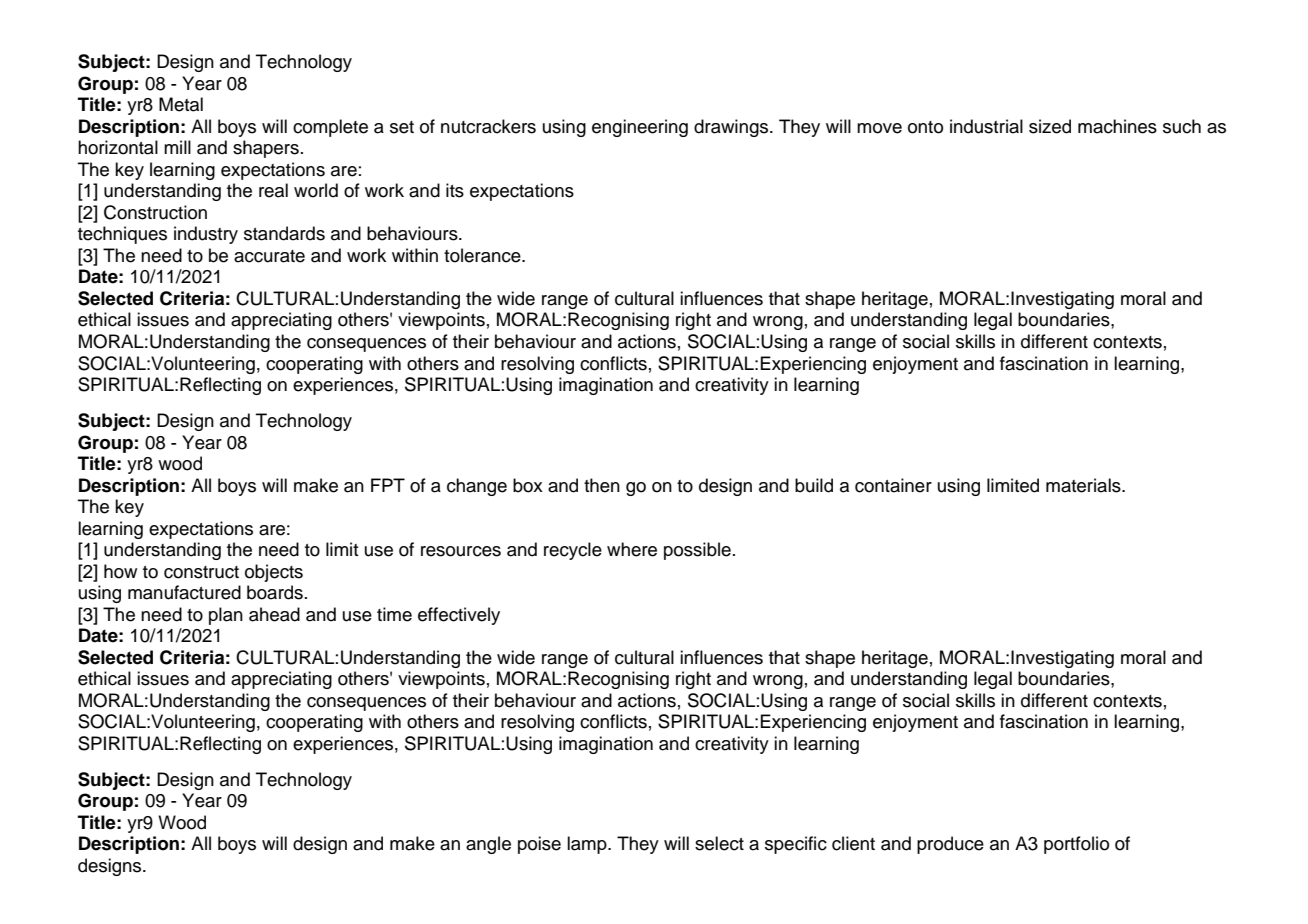 This screenshot has width=1308, height=924. I want to click on angle, so click(488, 845).
